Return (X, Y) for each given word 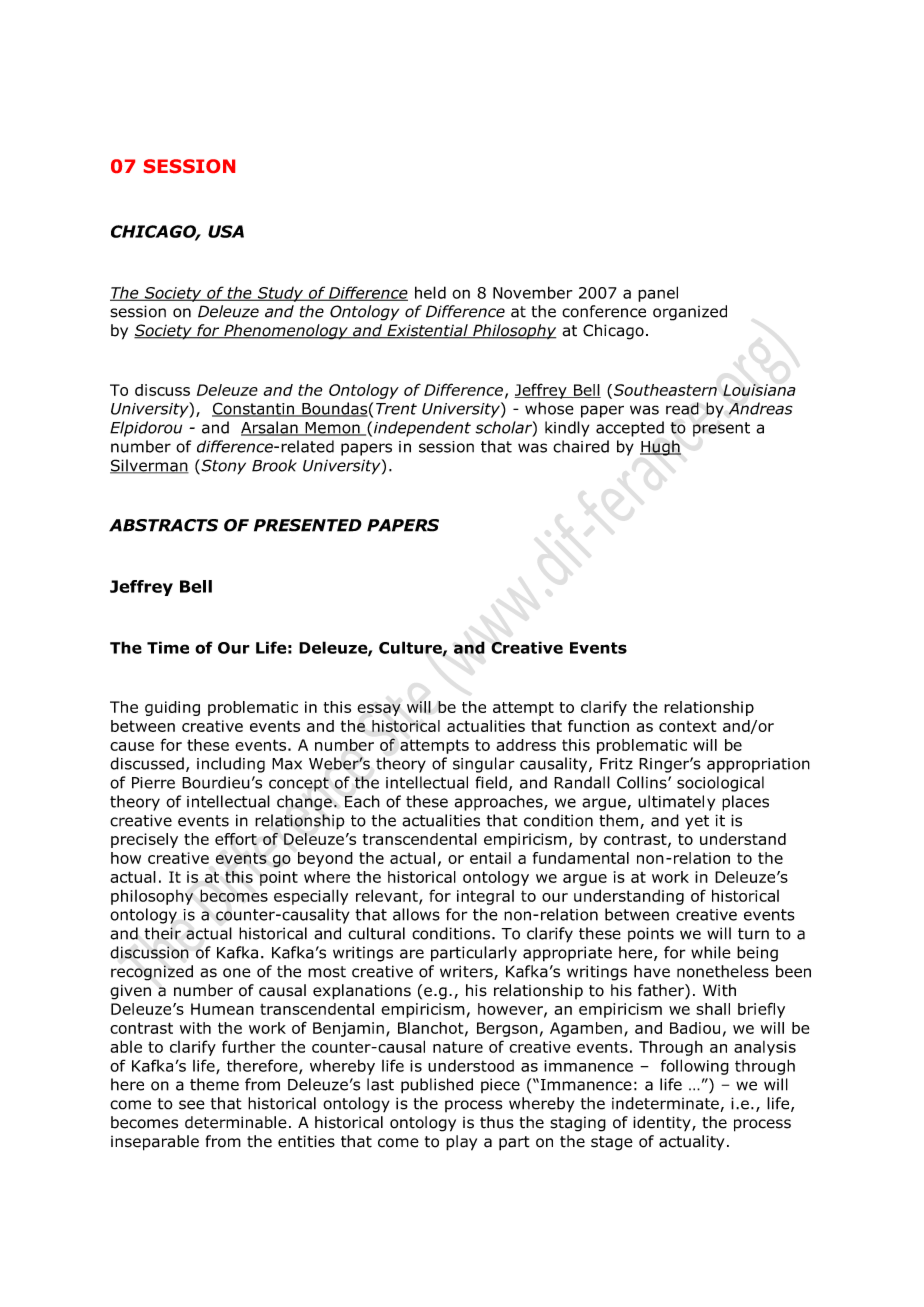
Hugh (660, 448)
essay (379, 710)
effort (236, 839)
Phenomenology (286, 332)
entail (490, 858)
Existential (427, 331)
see (192, 1105)
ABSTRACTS (163, 525)
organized (690, 313)
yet (697, 822)
